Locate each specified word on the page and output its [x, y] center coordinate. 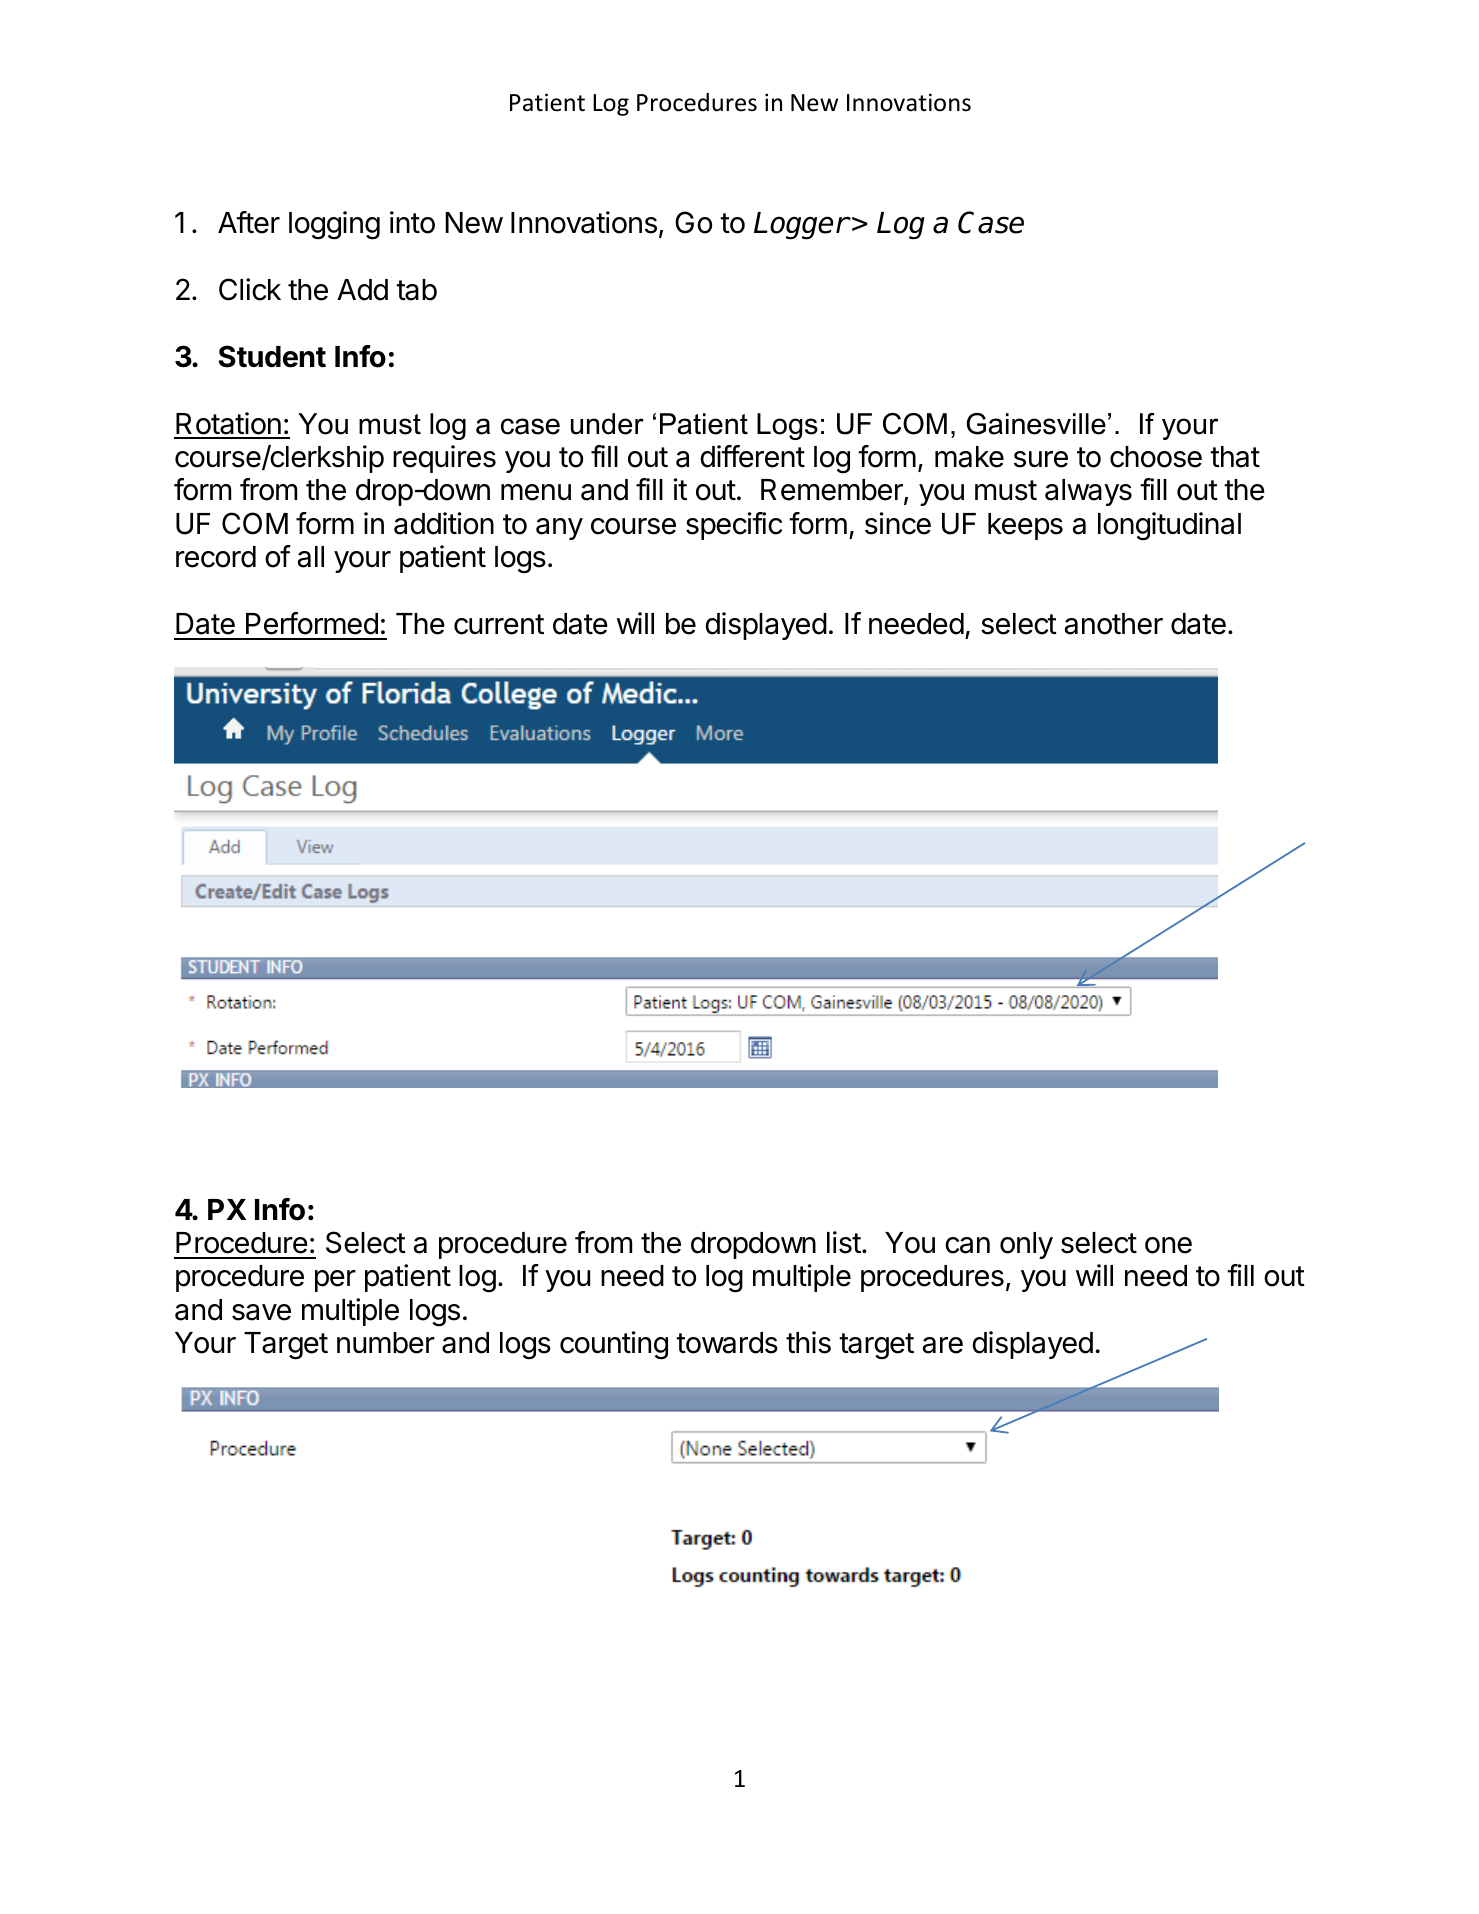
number [386, 1343]
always [1088, 492]
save [261, 1312]
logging [334, 225]
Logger [801, 226]
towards [727, 1343]
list [844, 1242]
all [311, 557]
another [1114, 624]
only [1026, 1245]
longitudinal [1169, 526]
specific [734, 526]
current [499, 624]
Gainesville [1036, 424]
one [1168, 1245]
